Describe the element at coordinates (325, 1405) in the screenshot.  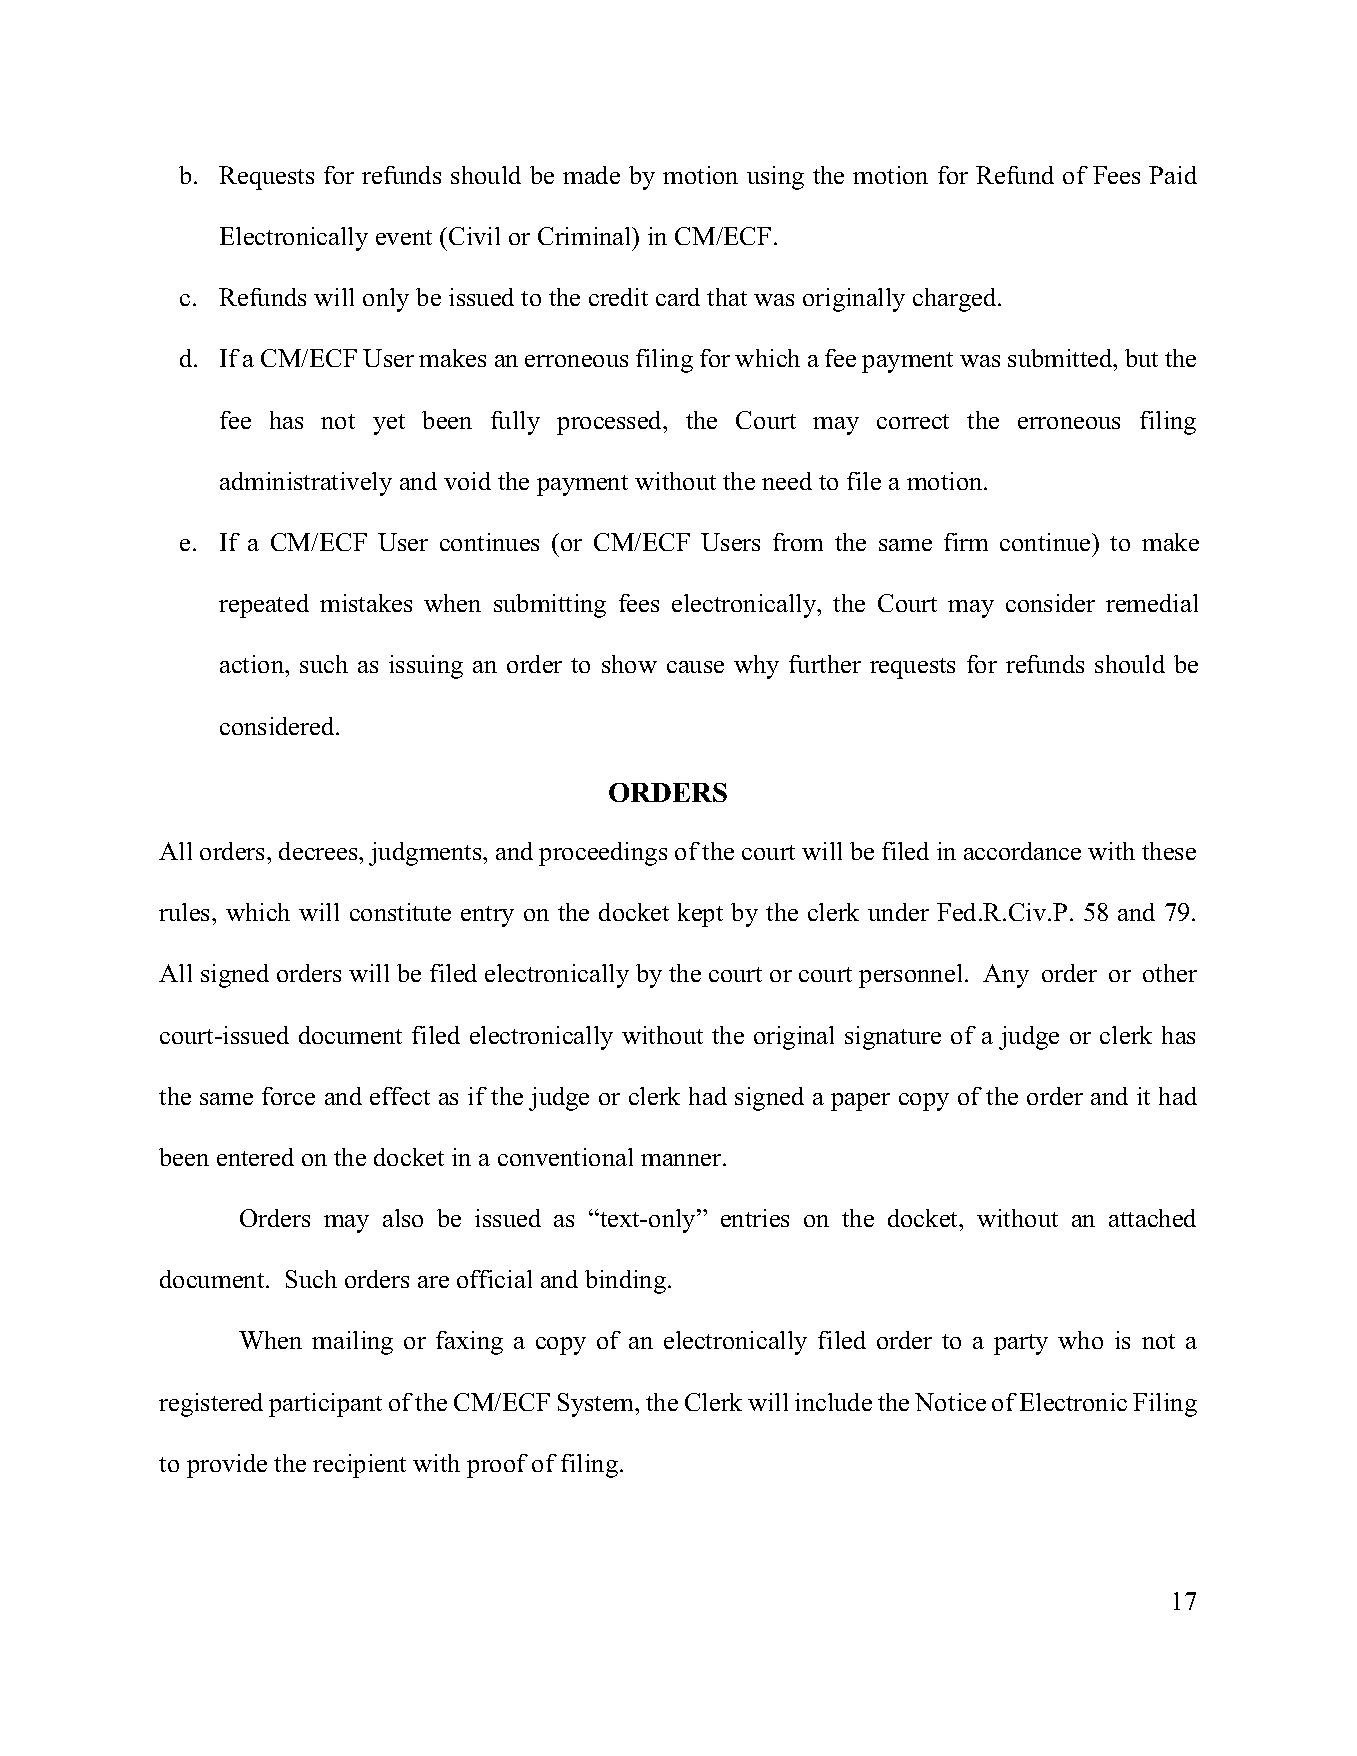
I see `participant` at that location.
